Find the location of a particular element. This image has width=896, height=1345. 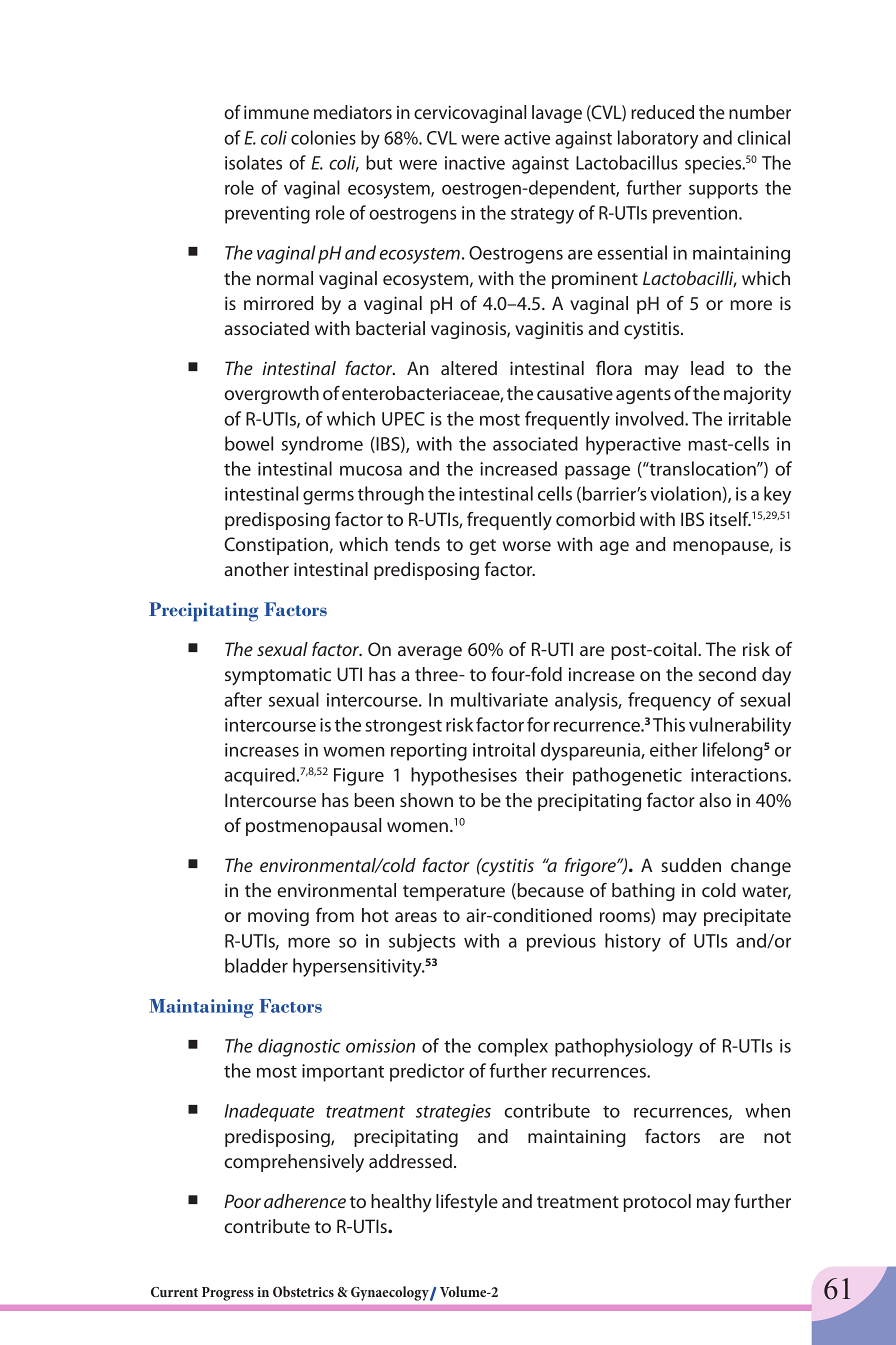

complex is located at coordinates (513, 1047).
